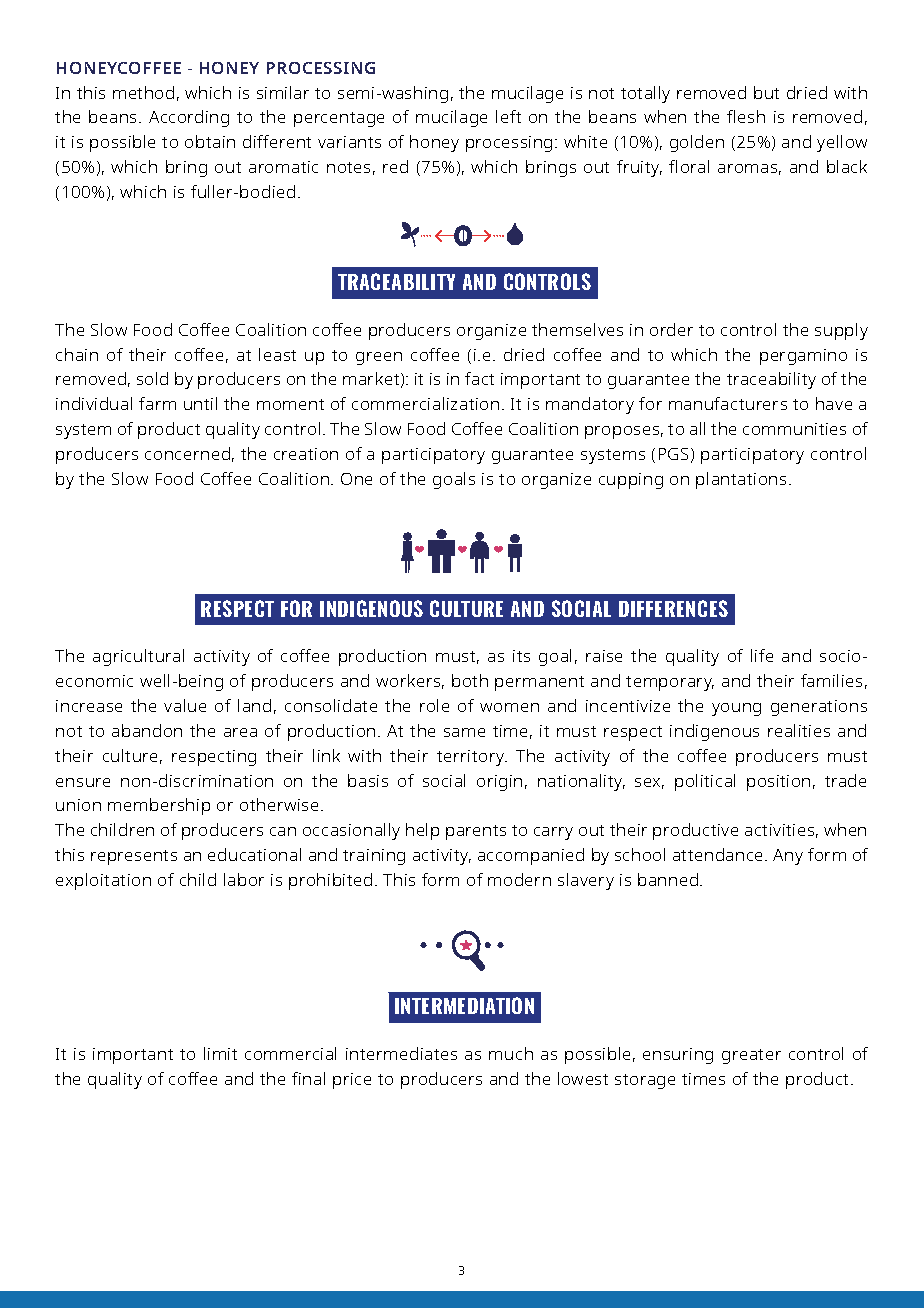 The height and width of the screenshot is (1308, 924). What do you see at coordinates (508, 116) in the screenshot?
I see `left` at bounding box center [508, 116].
